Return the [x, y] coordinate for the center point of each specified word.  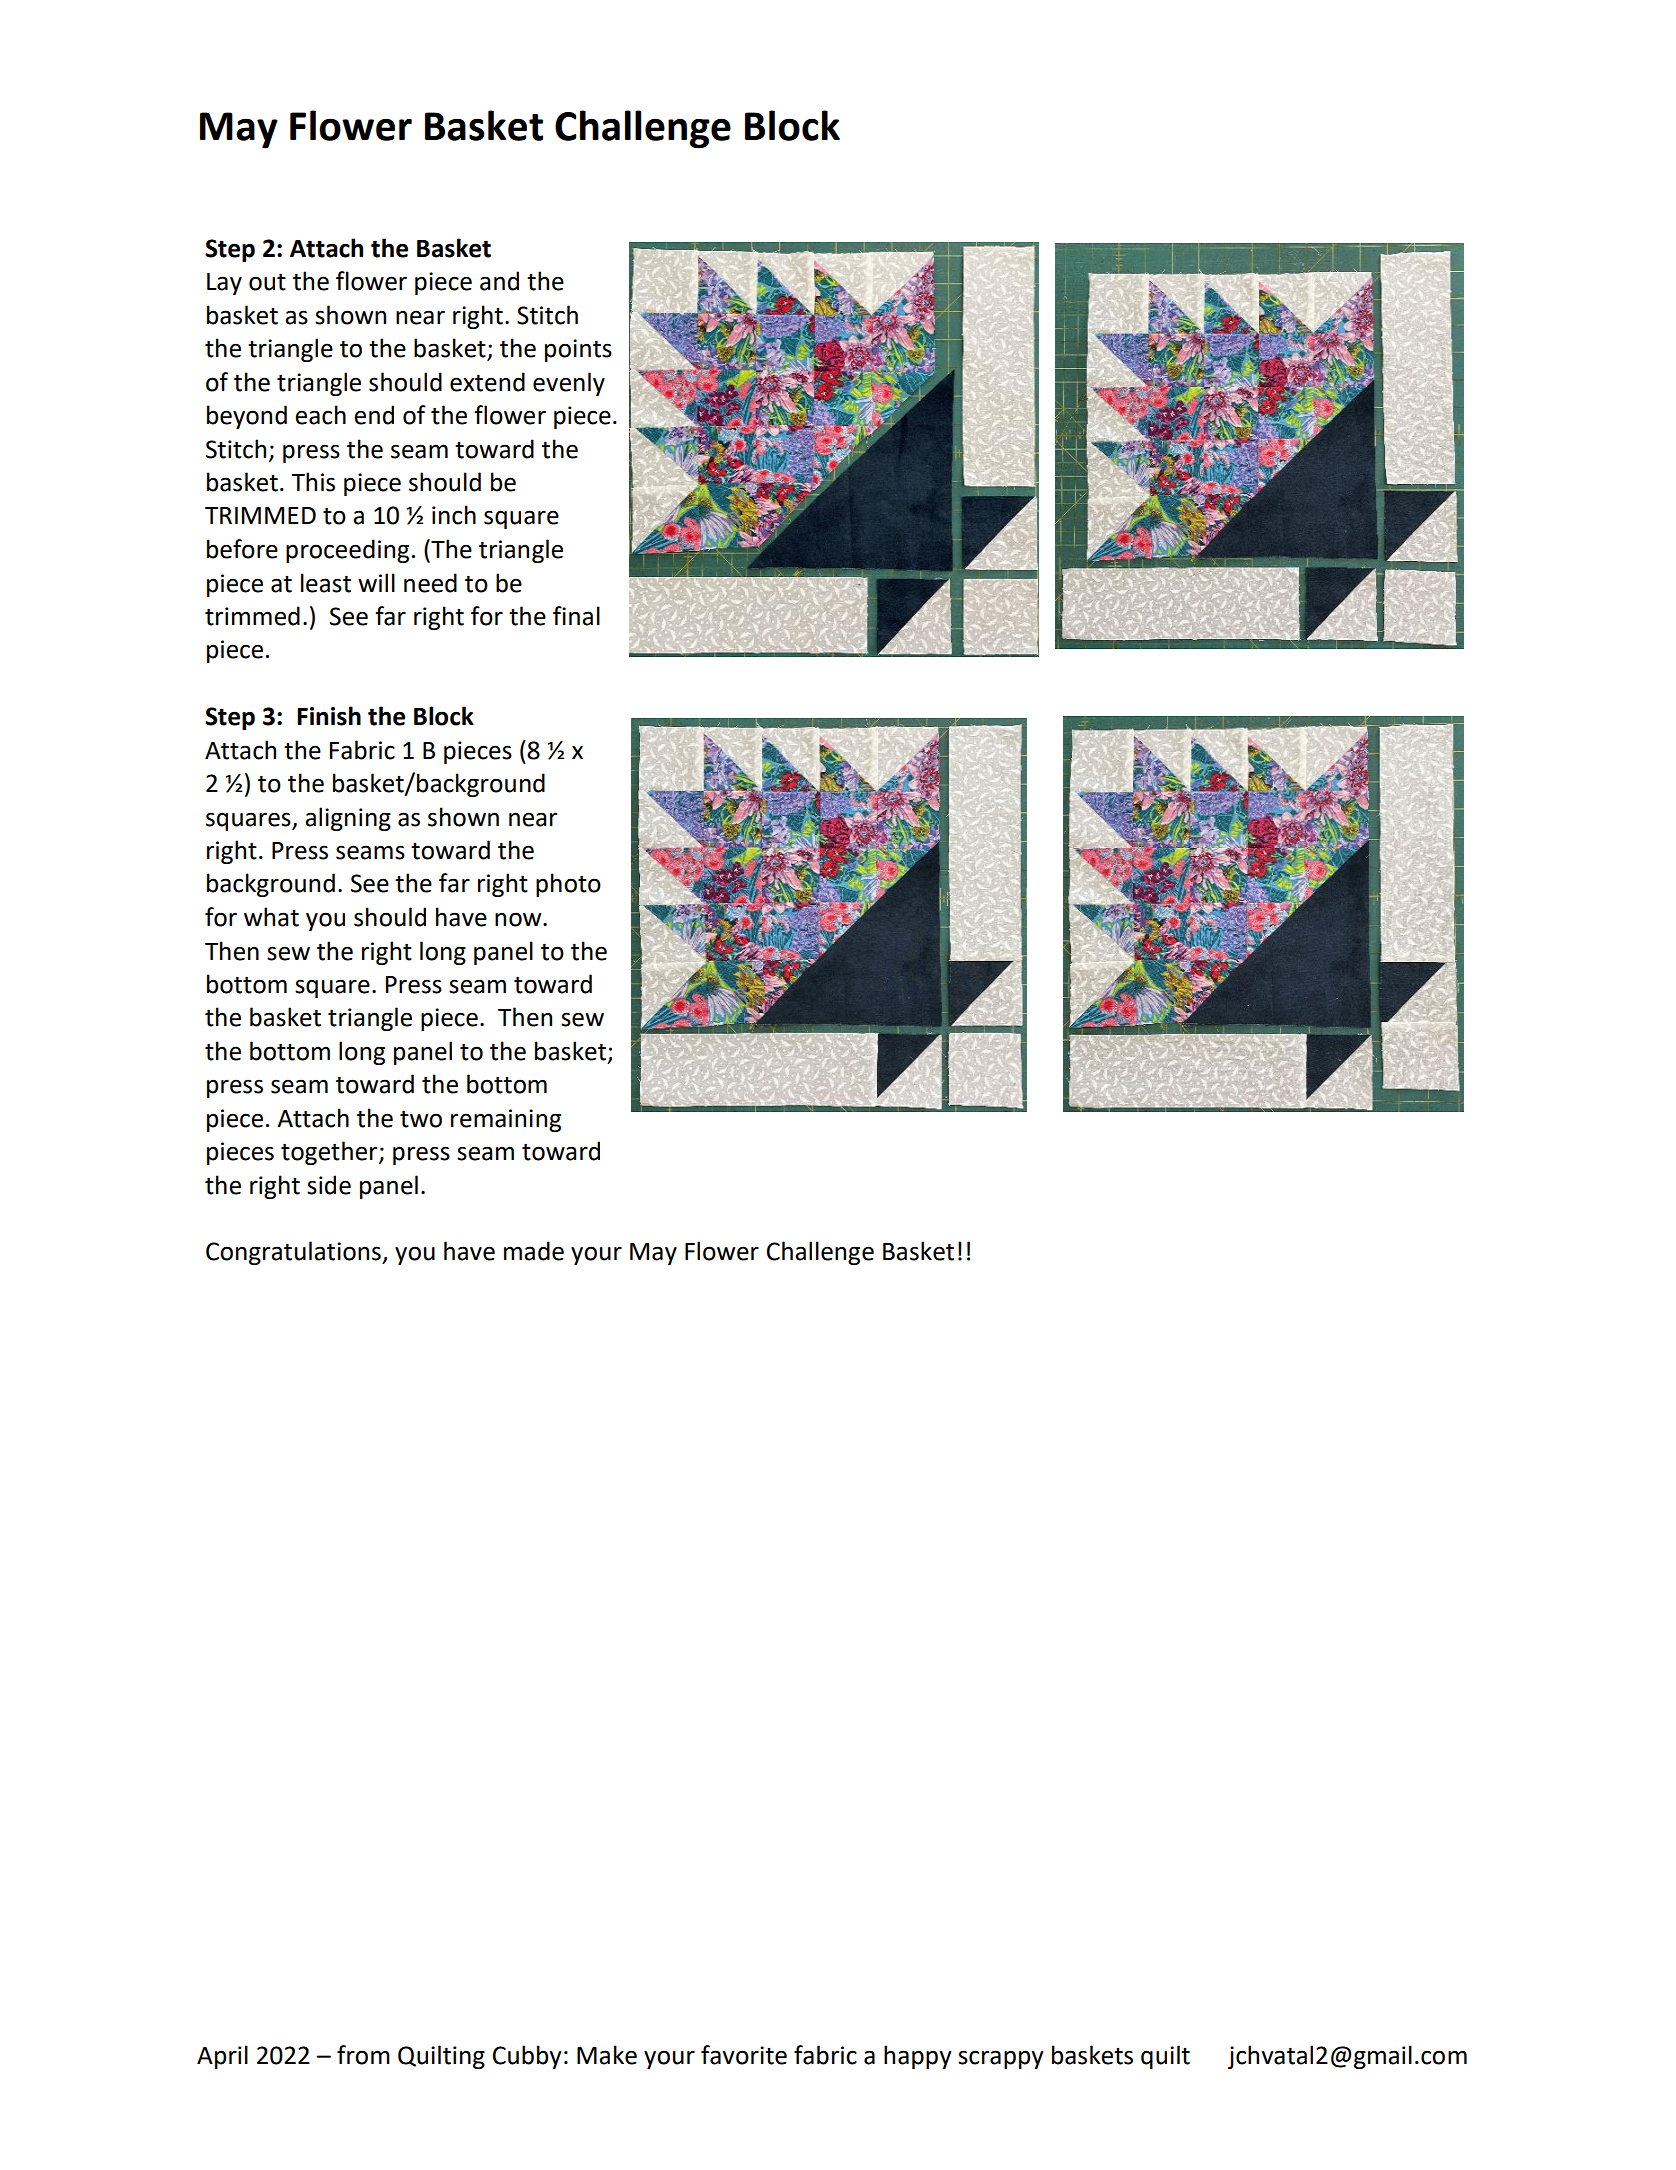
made [534, 1251]
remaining [506, 1120]
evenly [569, 384]
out [267, 282]
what [271, 917]
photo [568, 885]
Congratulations [294, 1253]
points [578, 350]
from [363, 2055]
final [576, 616]
